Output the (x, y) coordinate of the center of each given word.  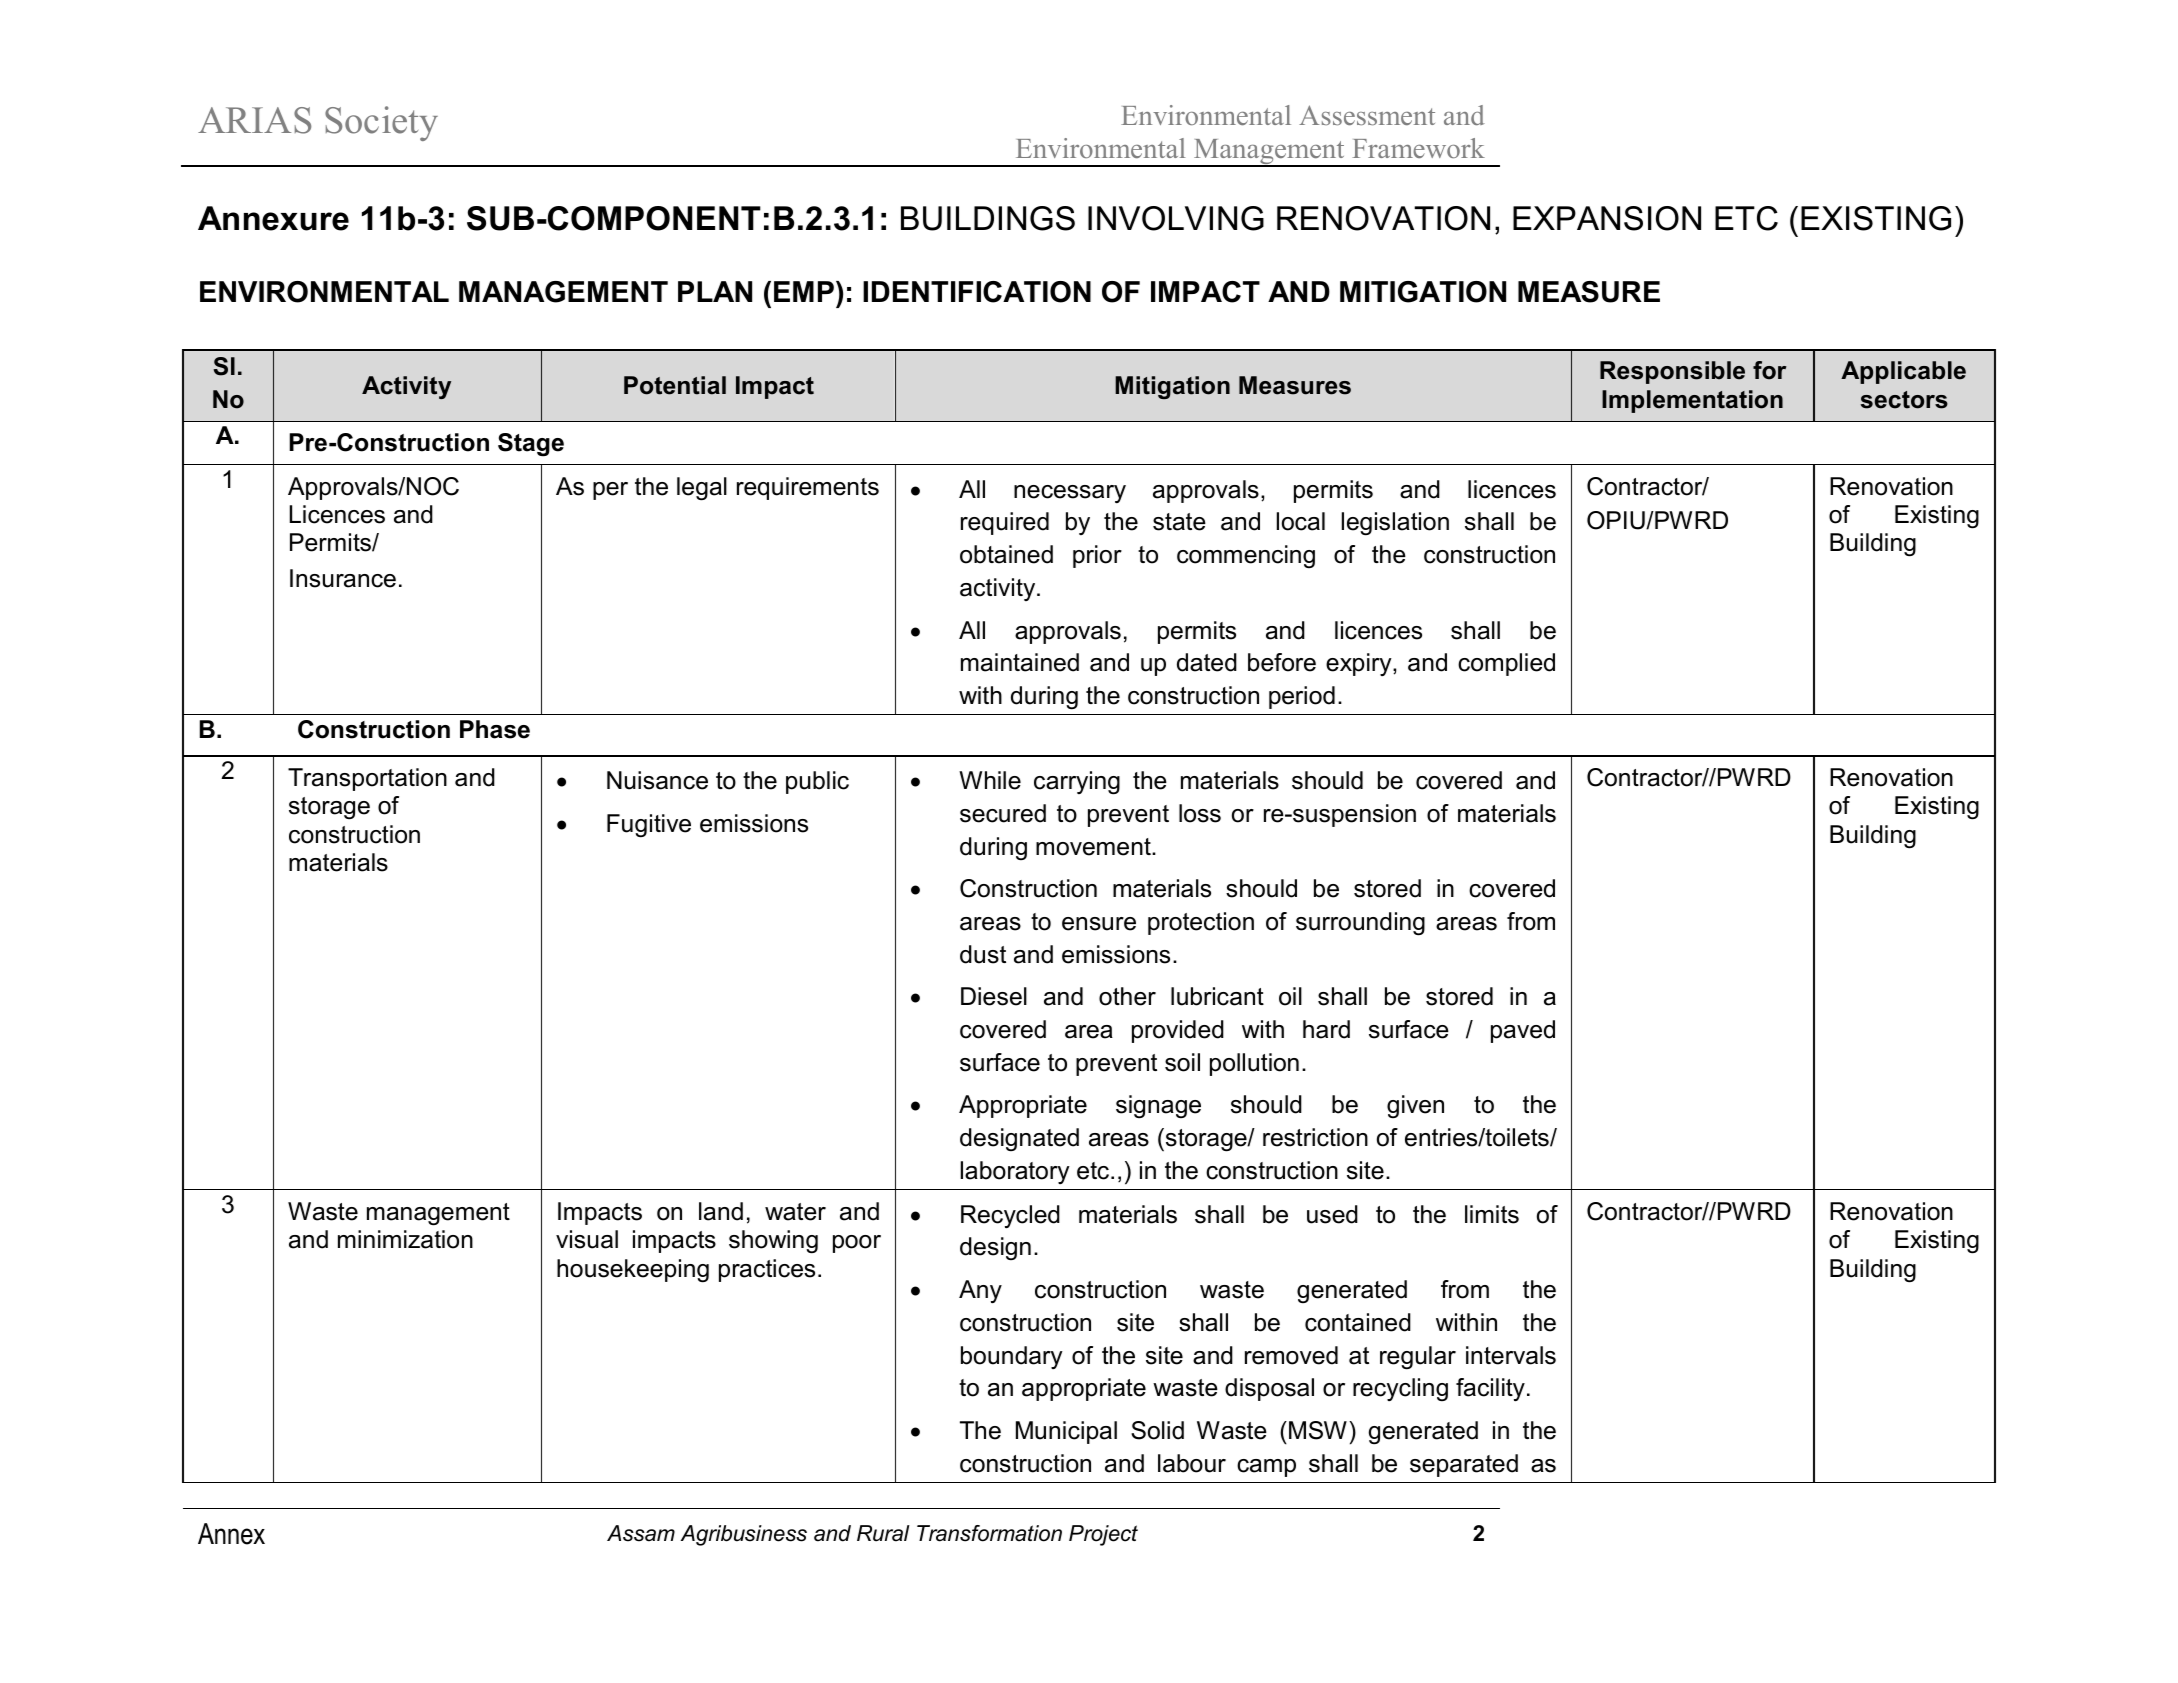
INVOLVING (1176, 218)
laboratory (1015, 1172)
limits (1492, 1214)
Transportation (367, 779)
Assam (641, 1533)
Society (381, 123)
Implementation (1692, 401)
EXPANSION (1607, 218)
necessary (1070, 494)
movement (1094, 847)
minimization (405, 1239)
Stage (531, 445)
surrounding (1360, 924)
